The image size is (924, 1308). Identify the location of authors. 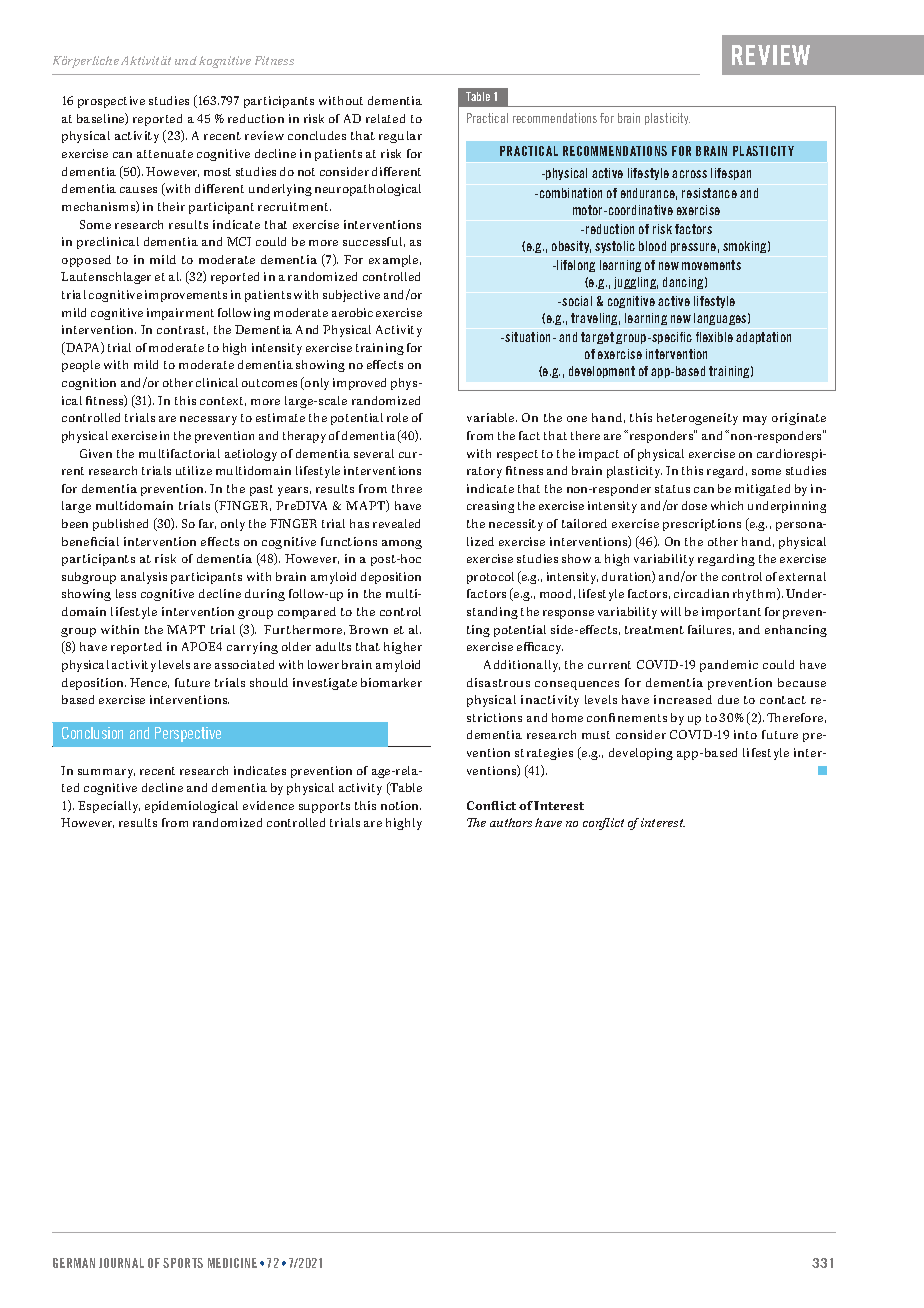
(511, 822).
